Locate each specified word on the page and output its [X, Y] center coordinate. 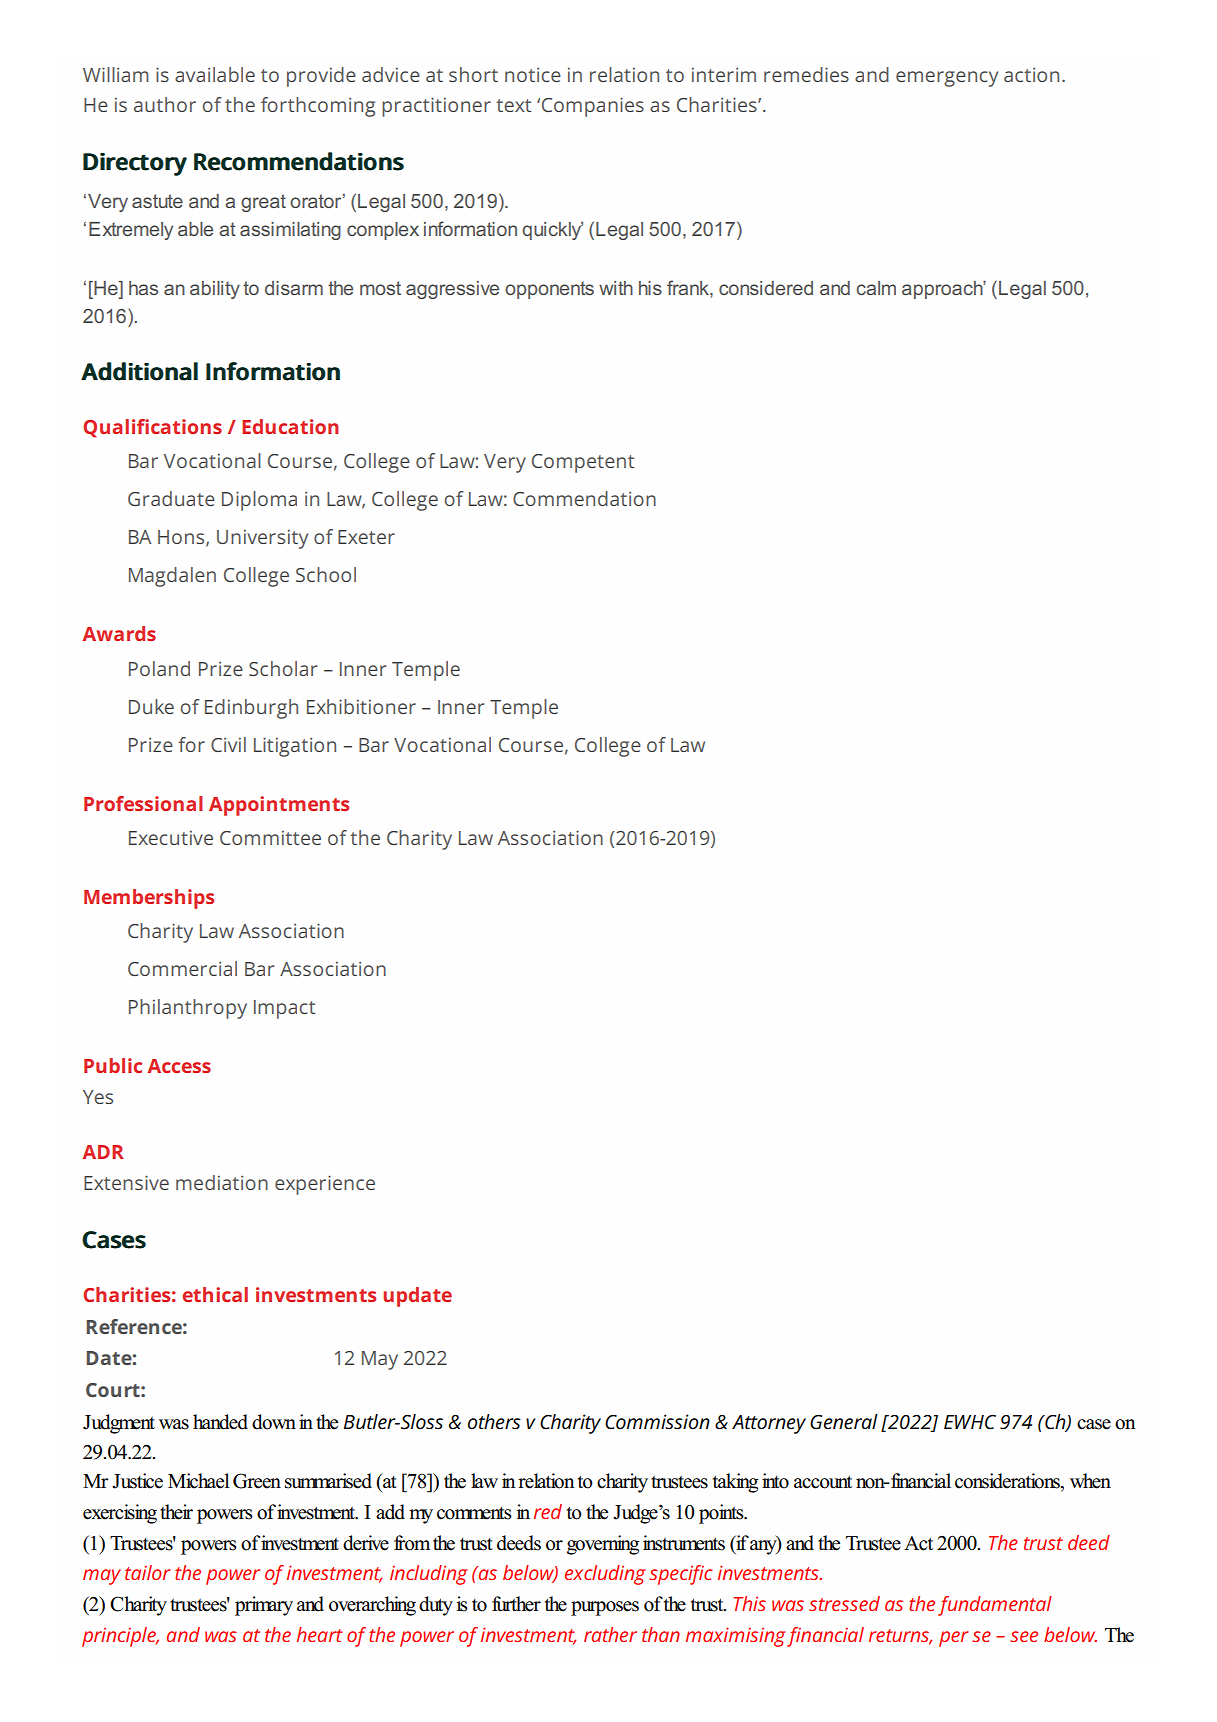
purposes [605, 1608]
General [844, 1422]
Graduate [171, 498]
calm [876, 288]
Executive [171, 838]
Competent [583, 463]
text [513, 105]
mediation [222, 1182]
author [165, 104]
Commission [657, 1422]
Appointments [279, 806]
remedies [806, 74]
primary [264, 1606]
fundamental [995, 1606]
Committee [270, 838]
